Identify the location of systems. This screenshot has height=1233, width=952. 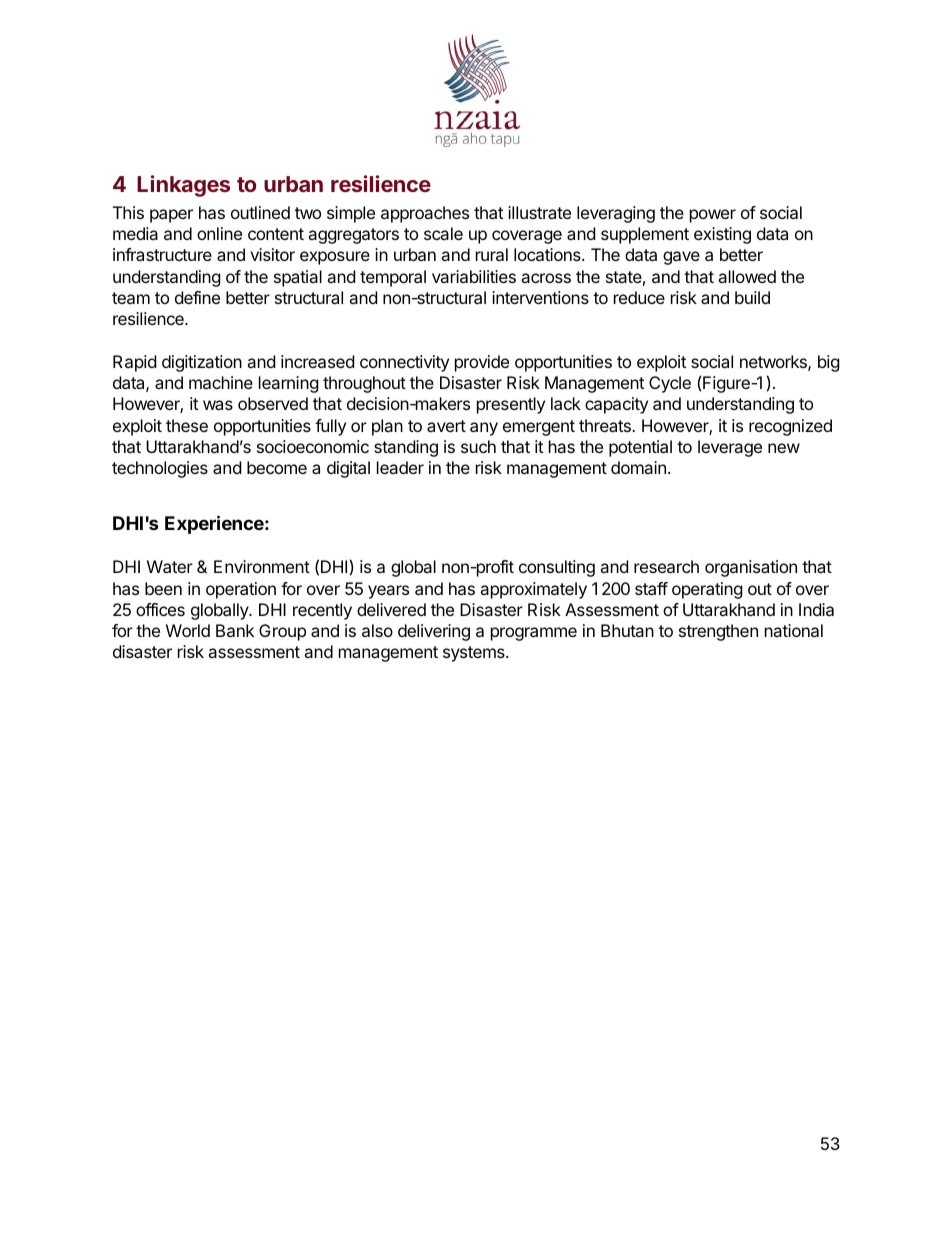
(475, 654).
